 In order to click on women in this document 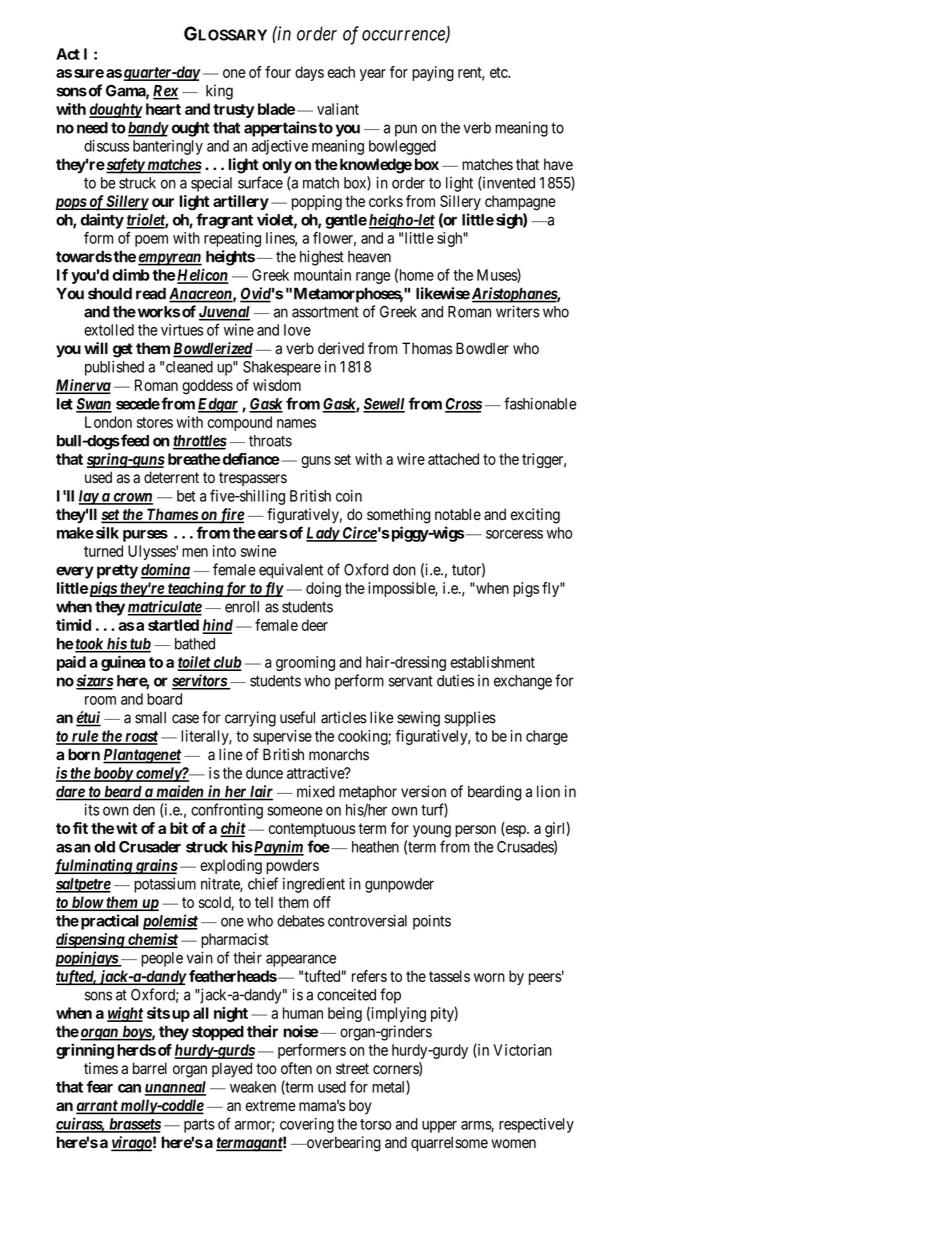, I will do `click(513, 1144)`.
